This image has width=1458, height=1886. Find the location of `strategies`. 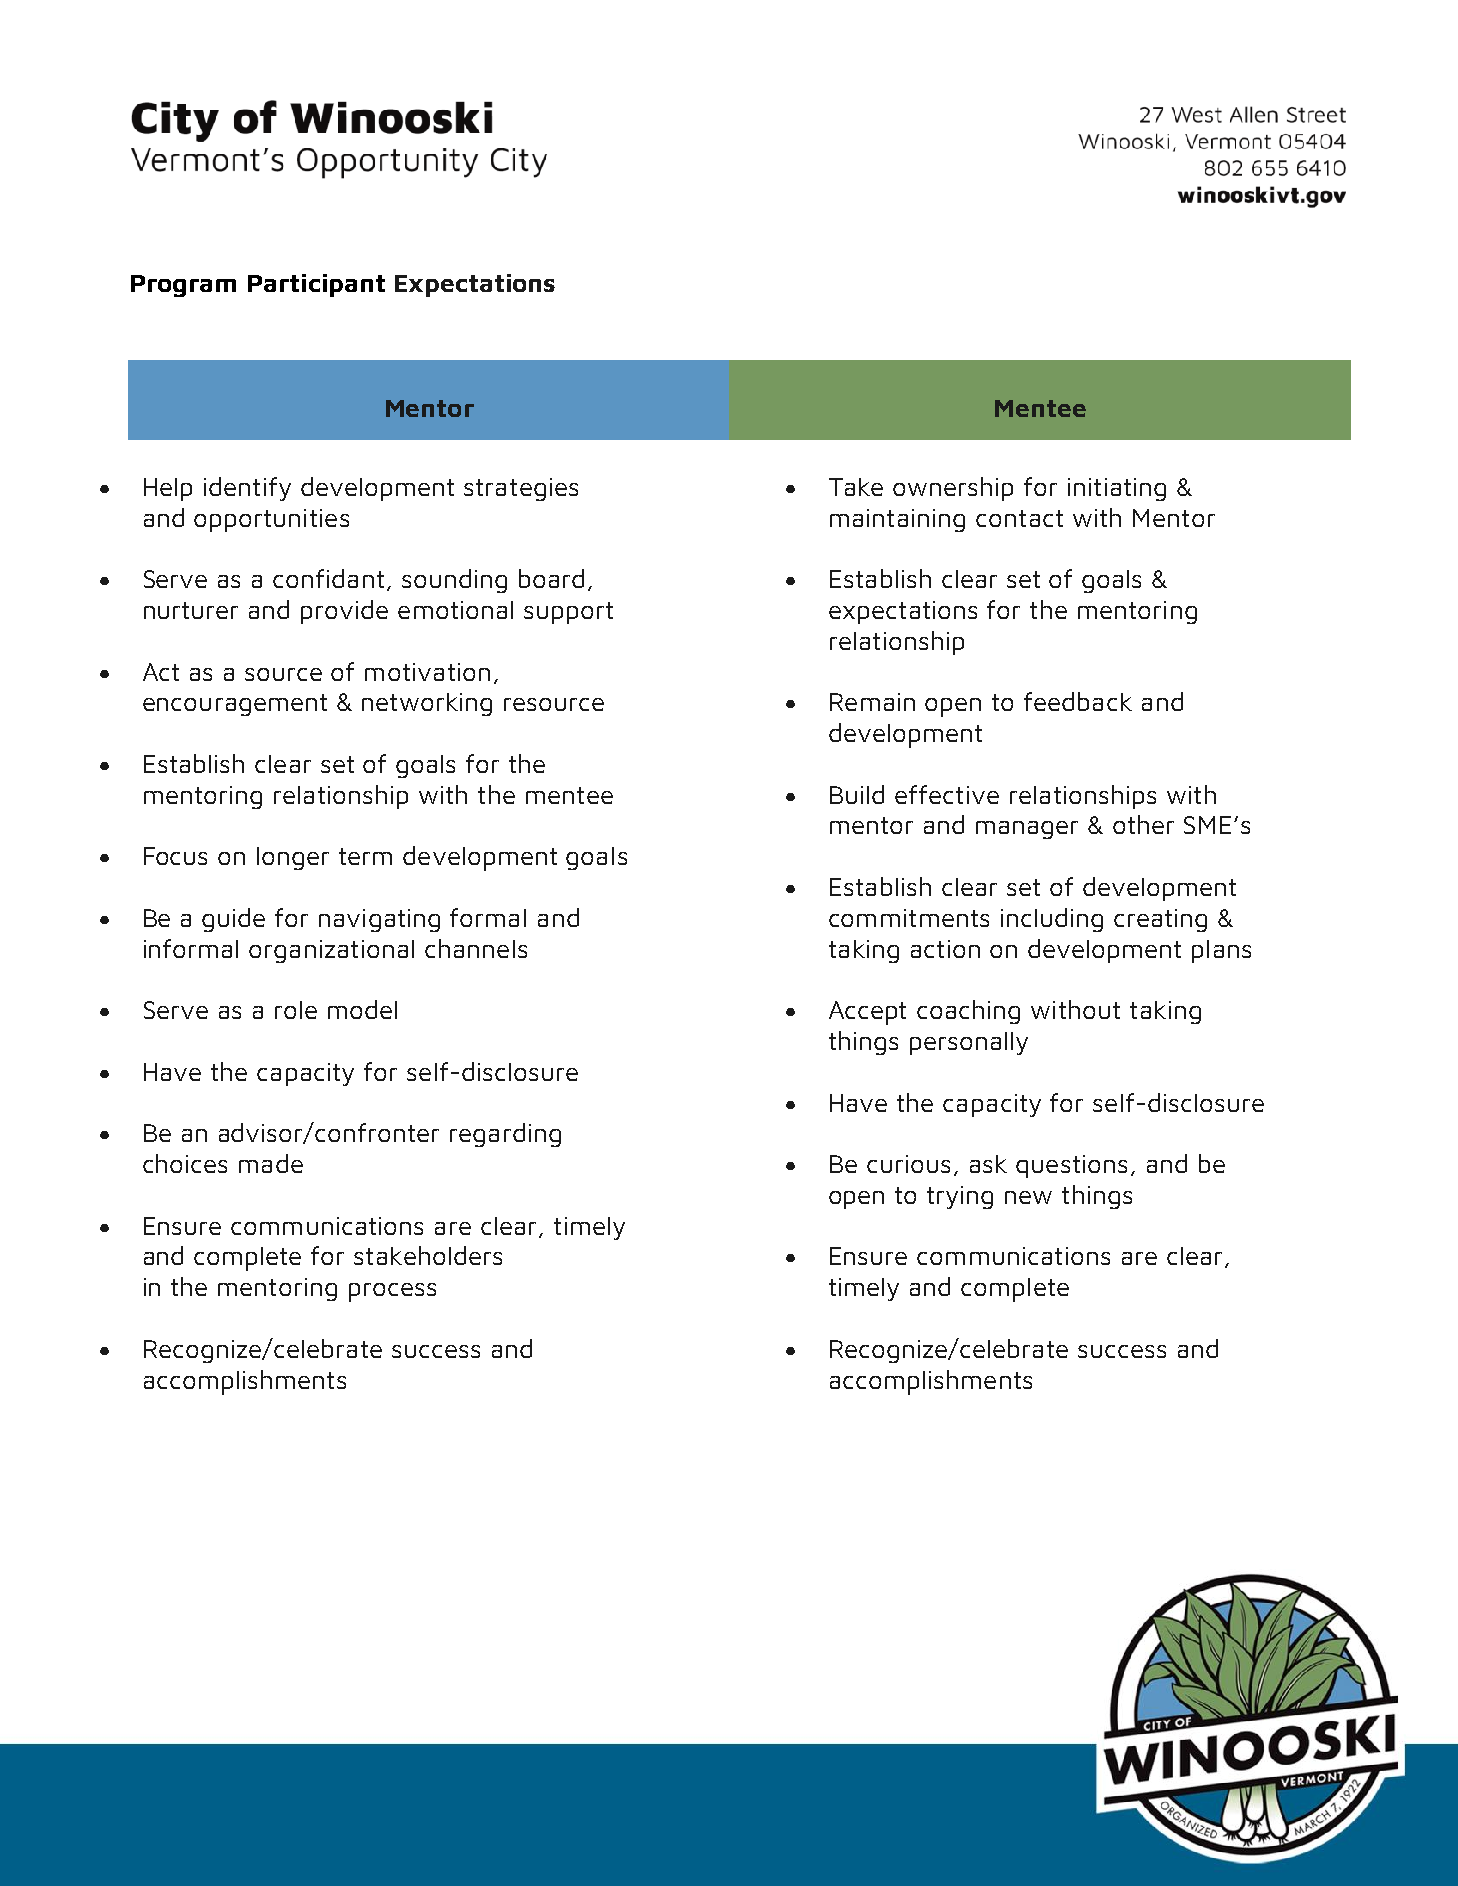

strategies is located at coordinates (521, 489).
